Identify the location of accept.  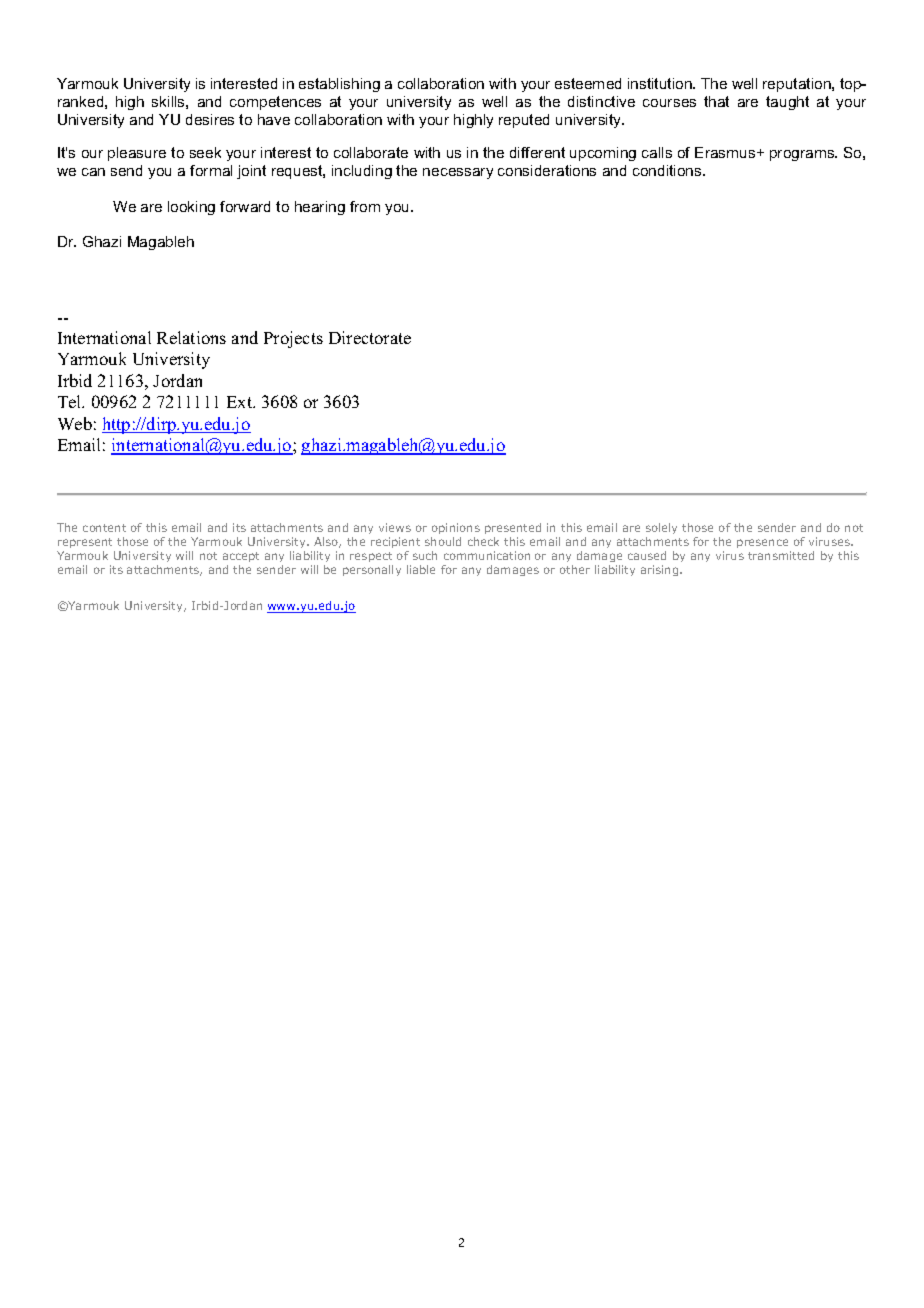
(241, 559).
